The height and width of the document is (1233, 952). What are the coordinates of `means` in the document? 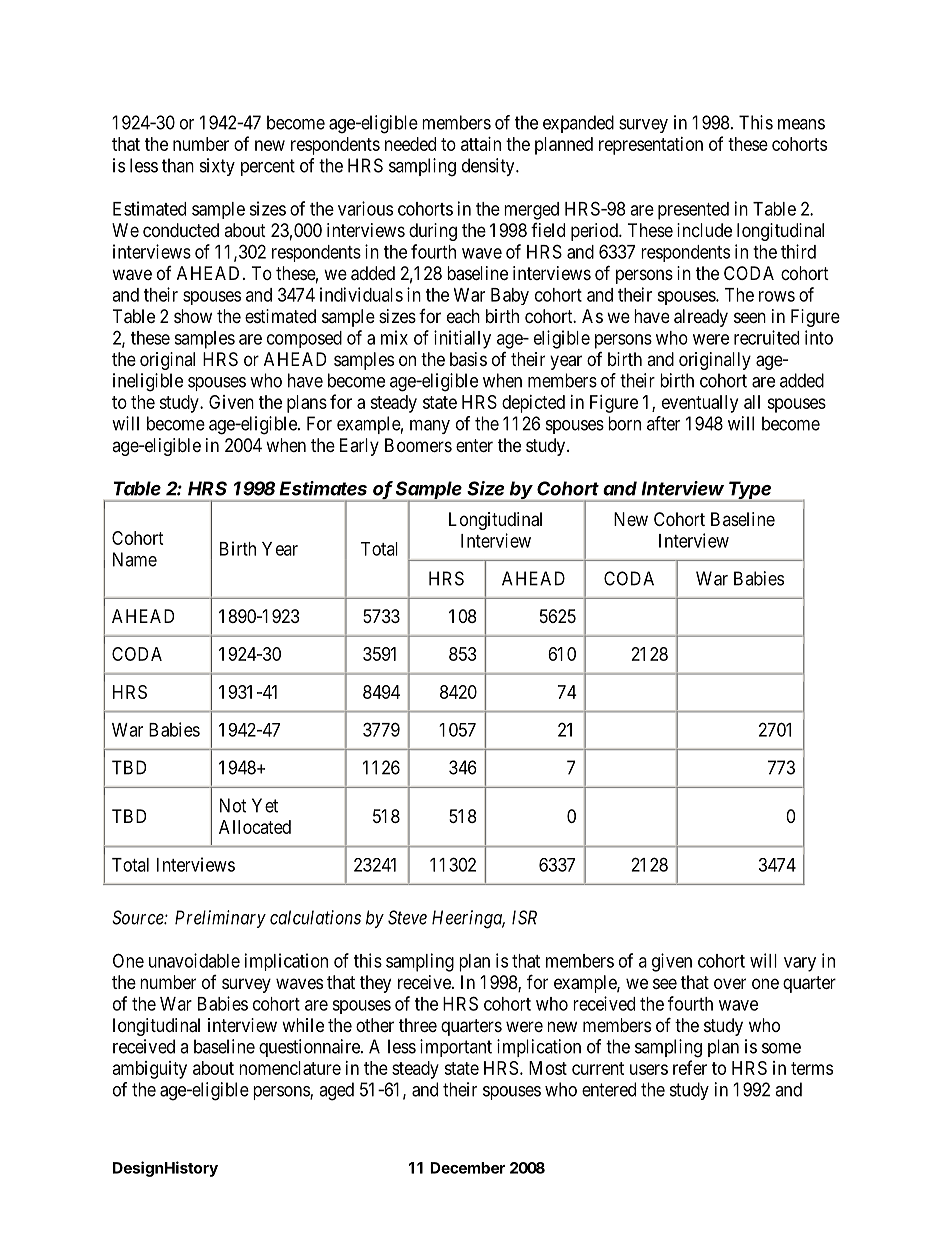 It's located at (801, 124).
